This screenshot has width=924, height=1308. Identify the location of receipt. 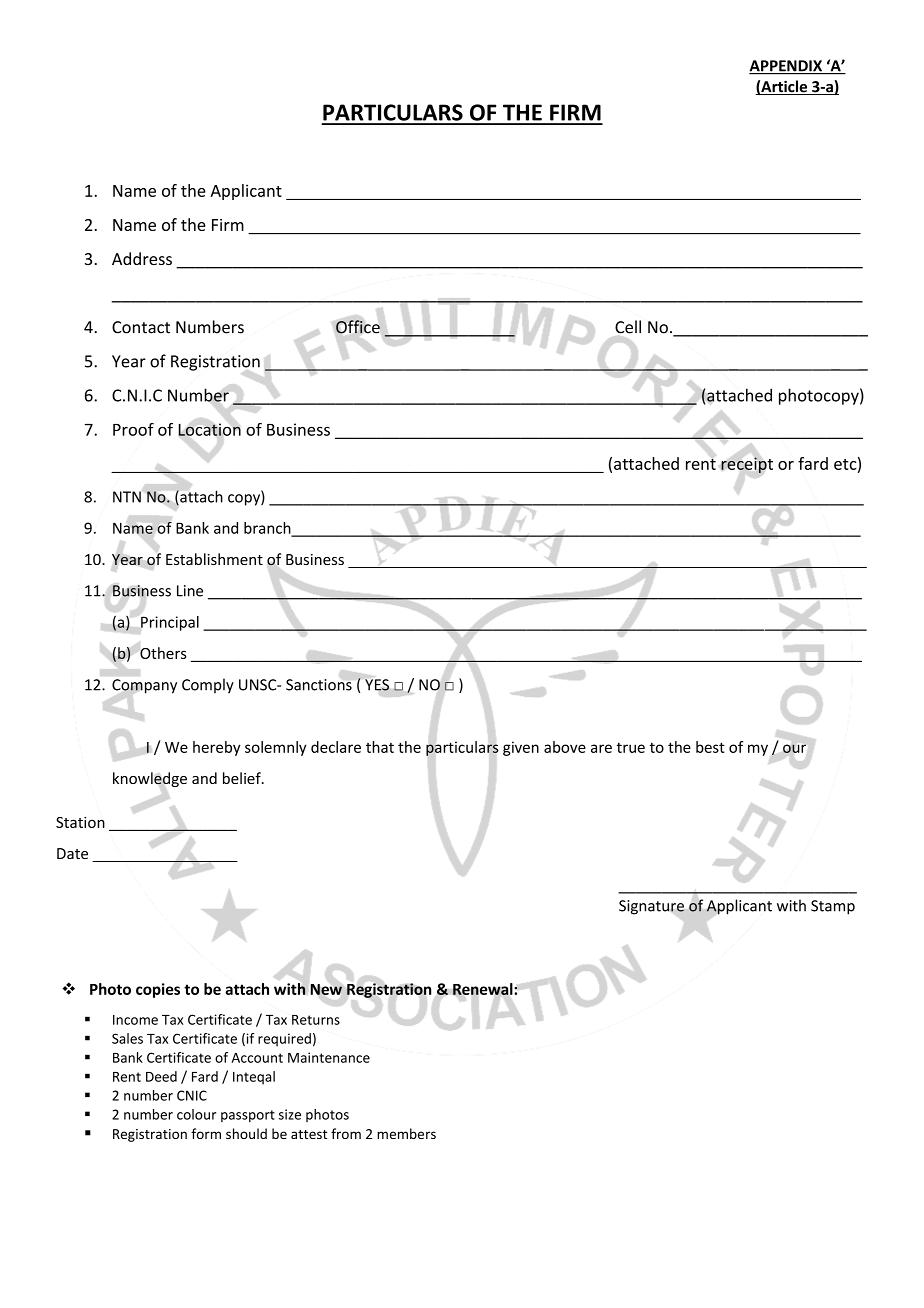
(747, 465).
